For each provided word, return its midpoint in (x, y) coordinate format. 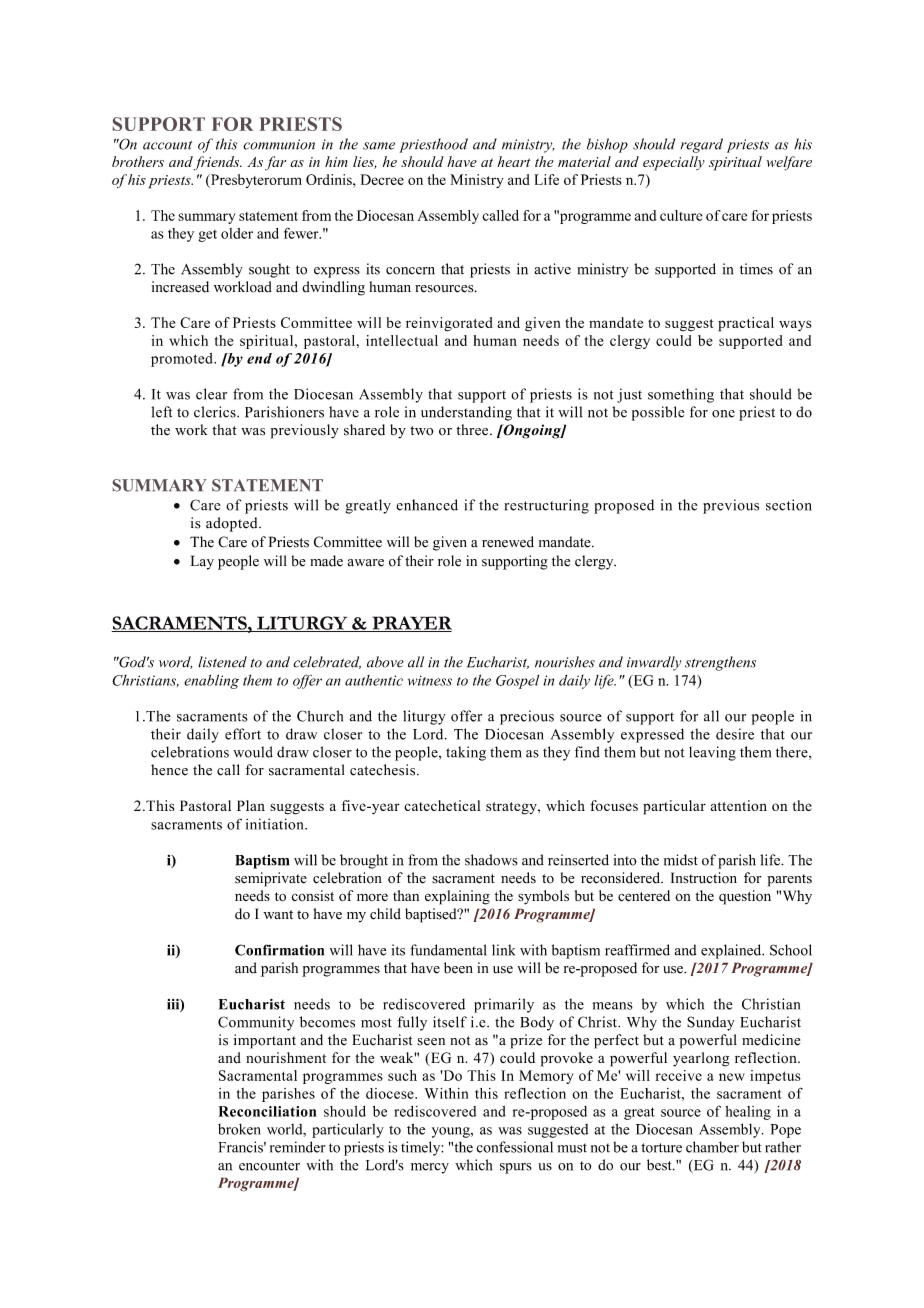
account (167, 145)
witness (430, 680)
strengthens (720, 663)
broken (239, 1129)
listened (222, 662)
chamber (712, 1147)
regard (702, 145)
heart (514, 161)
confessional (515, 1147)
